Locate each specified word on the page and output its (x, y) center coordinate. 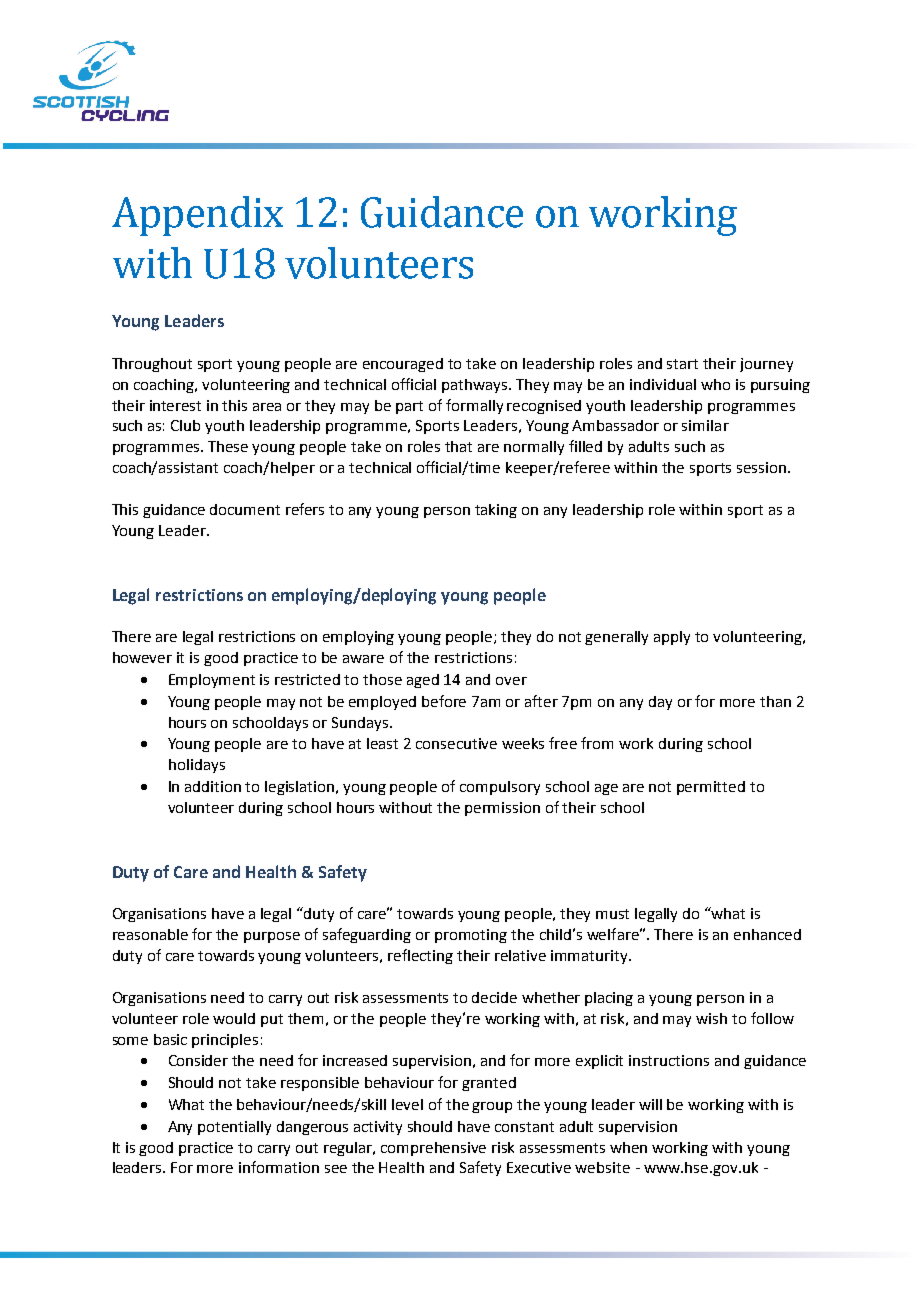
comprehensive (433, 1149)
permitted (711, 788)
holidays (197, 766)
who (715, 384)
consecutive (456, 743)
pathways (476, 386)
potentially (234, 1128)
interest (175, 405)
